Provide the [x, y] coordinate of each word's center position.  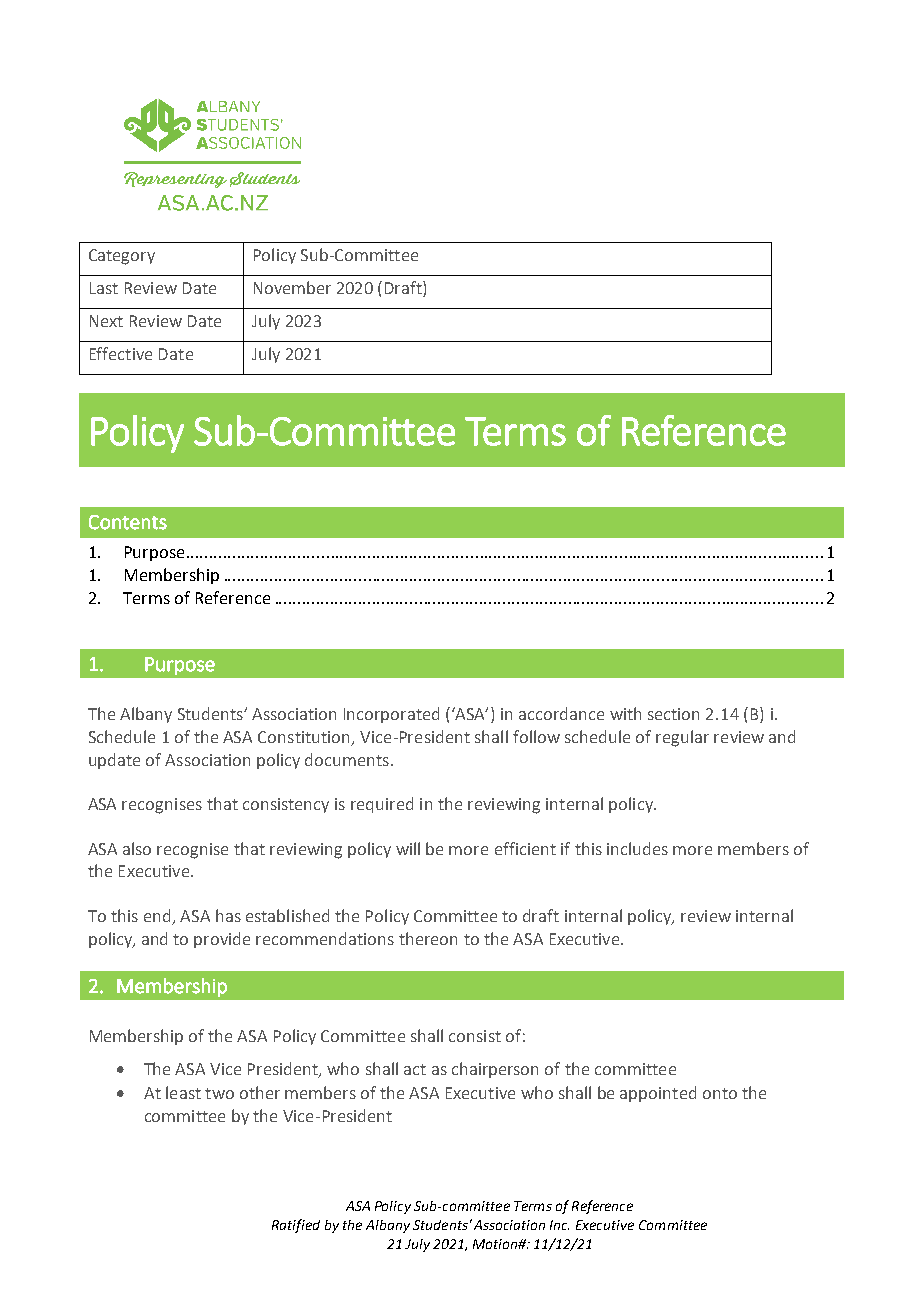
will [408, 848]
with [625, 713]
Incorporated [391, 715]
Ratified [296, 1226]
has [228, 915]
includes [637, 848]
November [292, 287]
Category [122, 257]
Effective [121, 353]
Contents [128, 522]
